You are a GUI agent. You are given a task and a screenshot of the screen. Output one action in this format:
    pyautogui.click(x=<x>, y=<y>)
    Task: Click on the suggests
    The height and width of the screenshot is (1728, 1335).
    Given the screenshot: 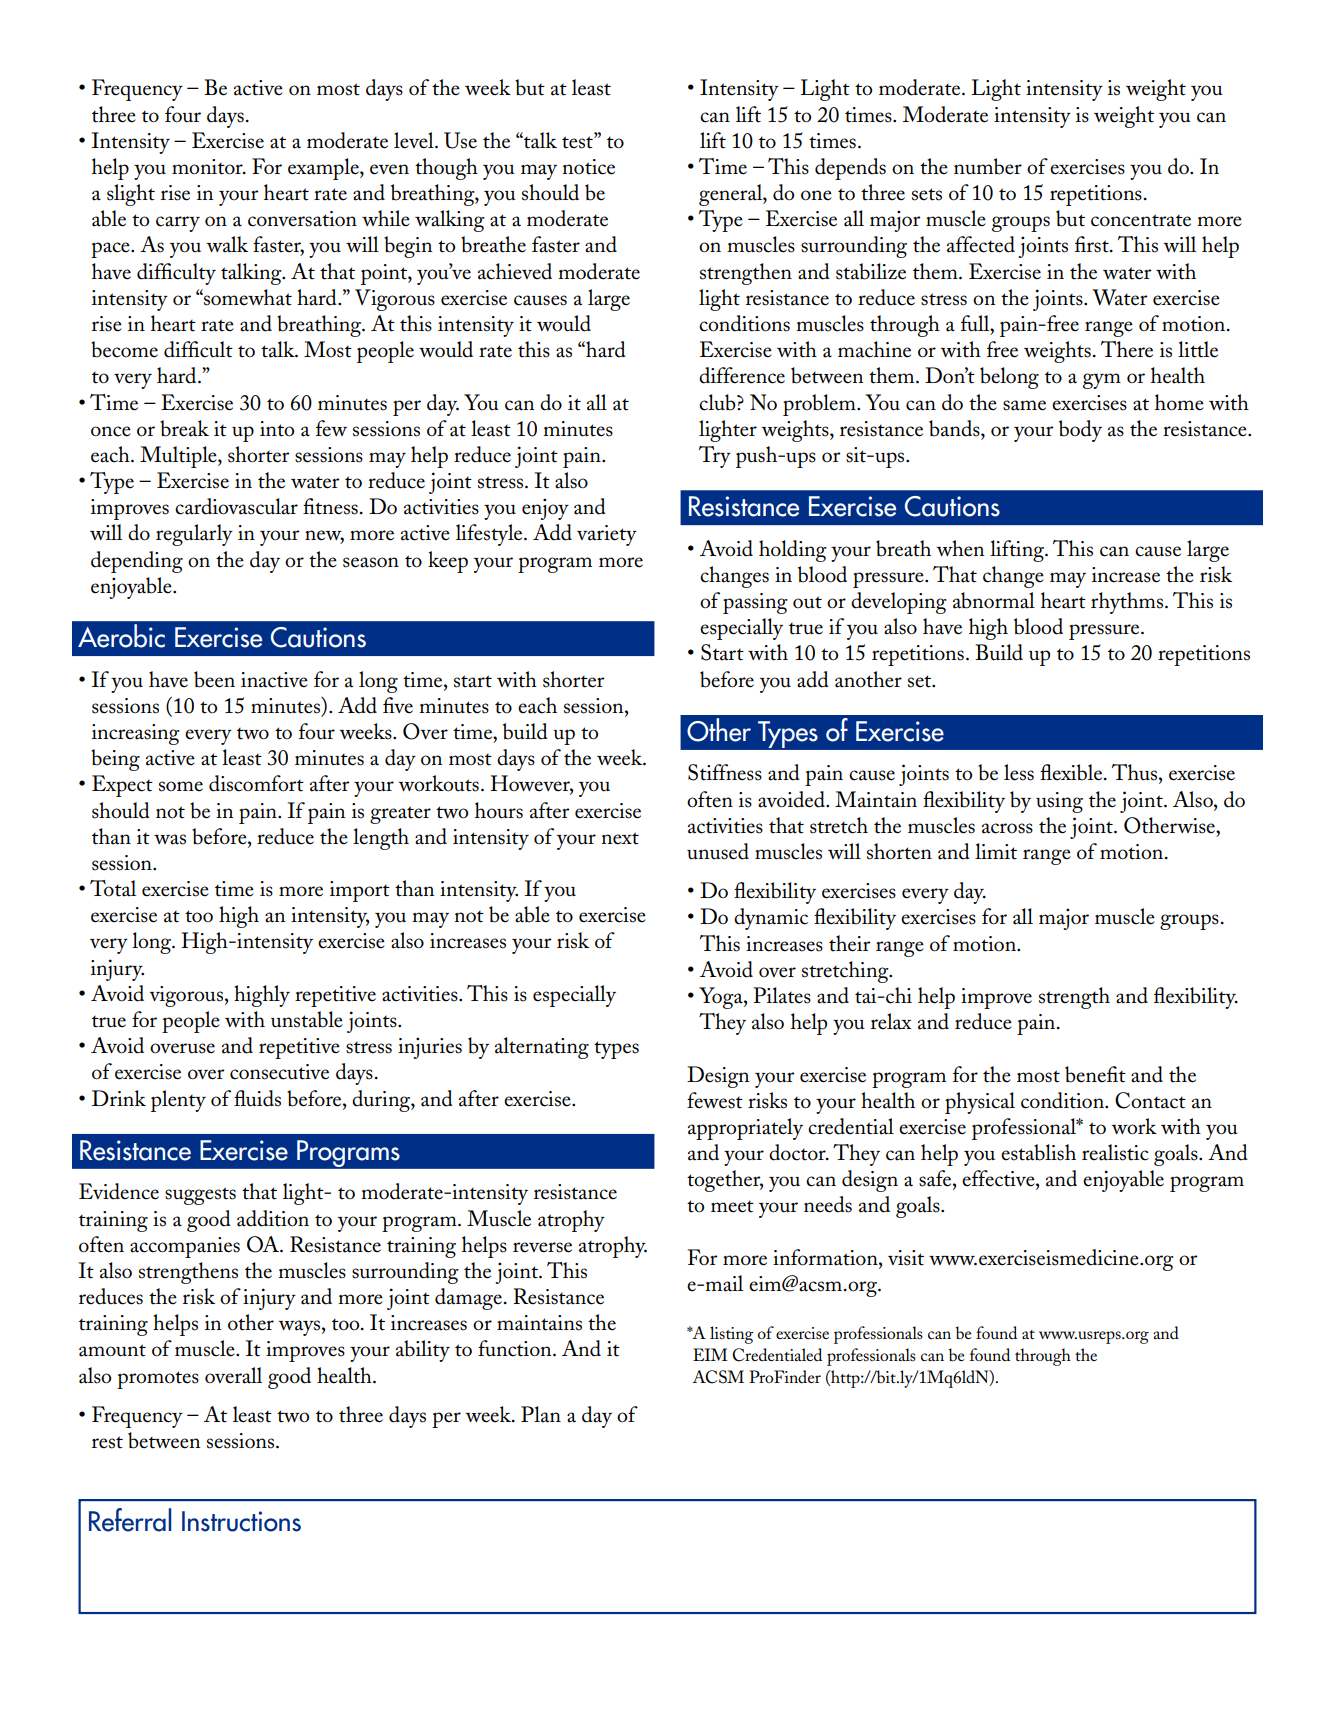 What is the action you would take?
    pyautogui.click(x=200, y=1196)
